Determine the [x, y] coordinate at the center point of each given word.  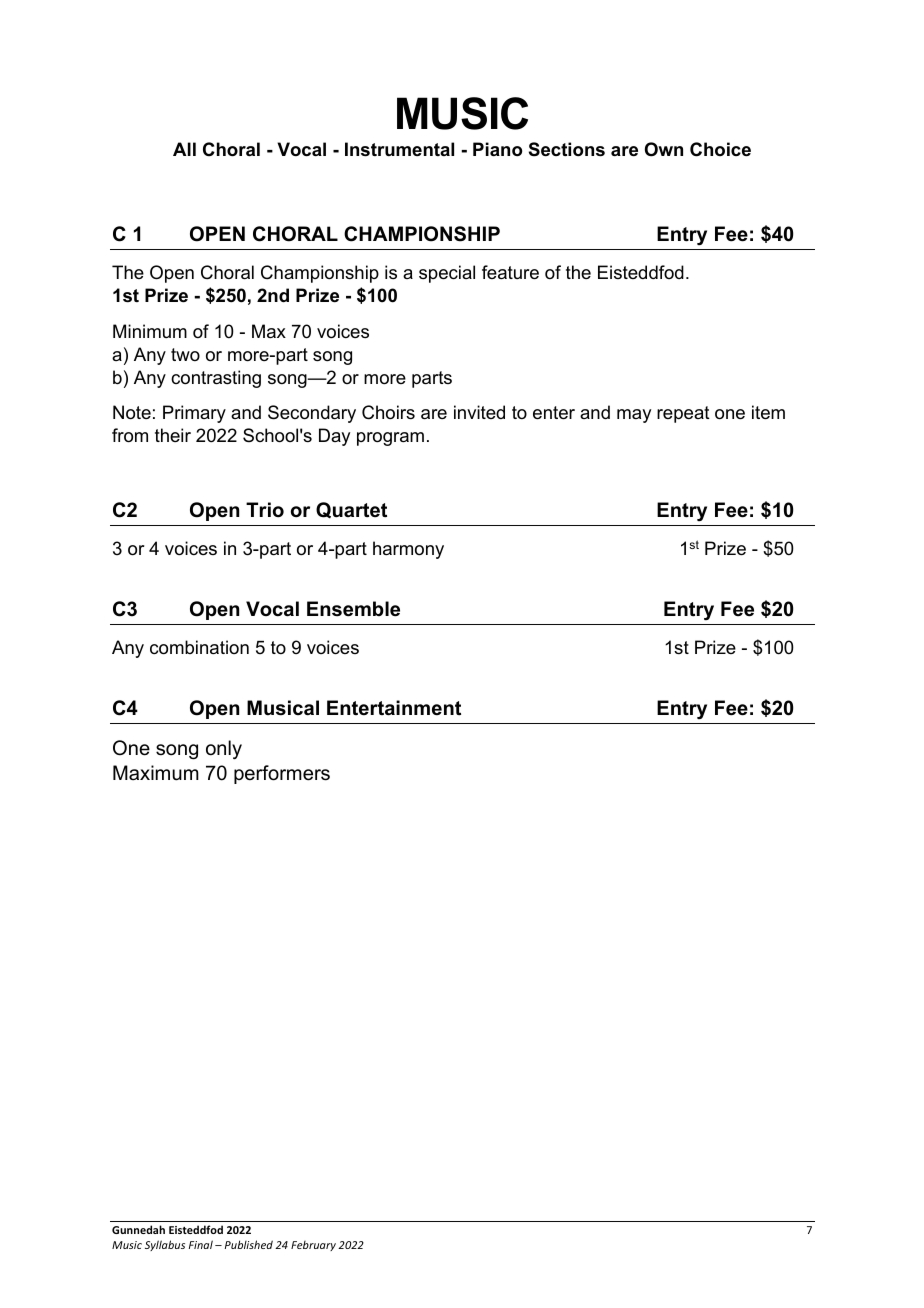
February [313, 1246]
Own [664, 149]
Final [201, 1244]
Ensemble [353, 609]
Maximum [156, 773]
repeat [683, 414]
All [184, 149]
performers [282, 774]
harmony [408, 550]
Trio [265, 510]
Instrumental [399, 149]
